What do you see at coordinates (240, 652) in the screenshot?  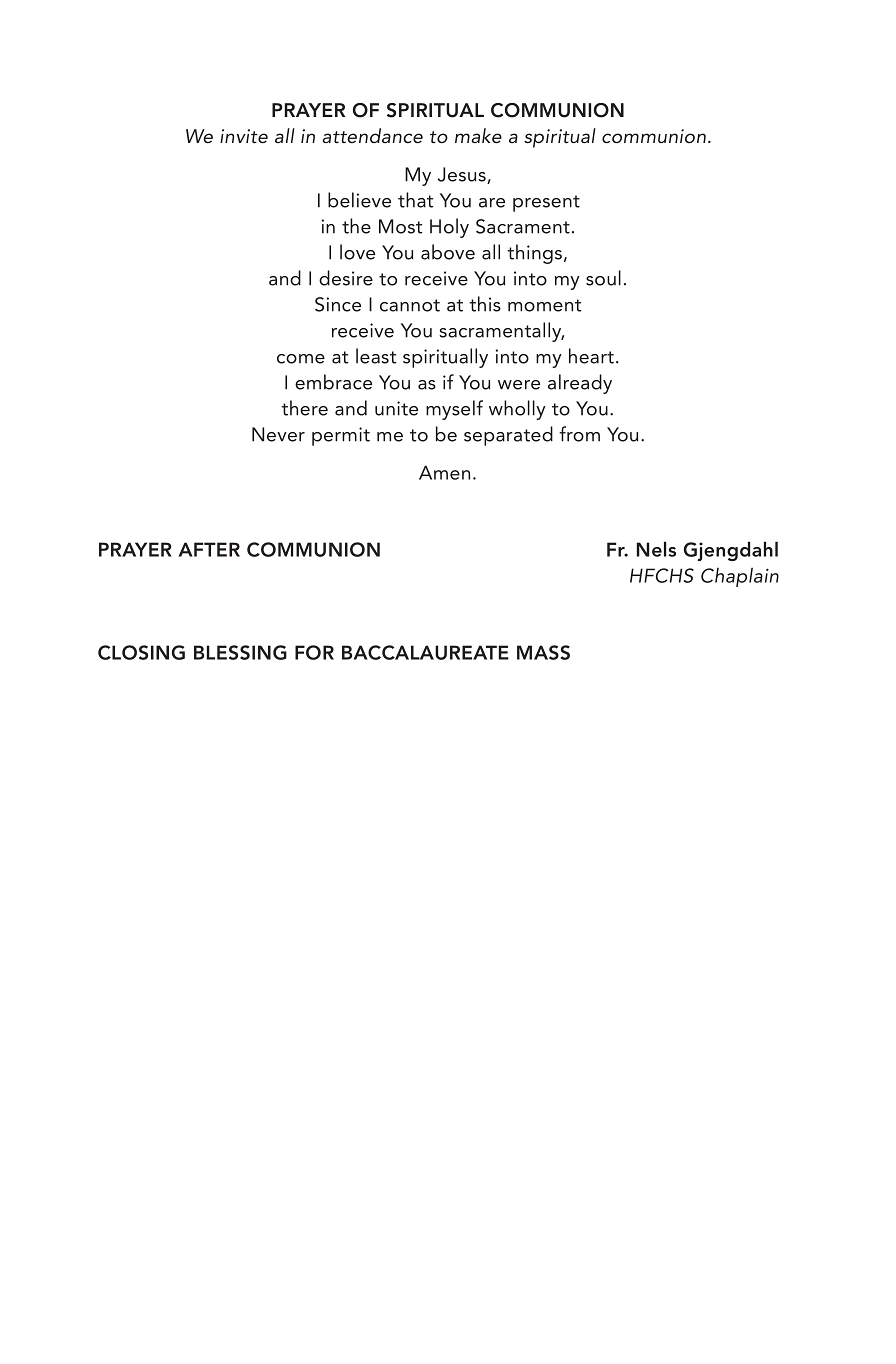 I see `BLESSING` at bounding box center [240, 652].
